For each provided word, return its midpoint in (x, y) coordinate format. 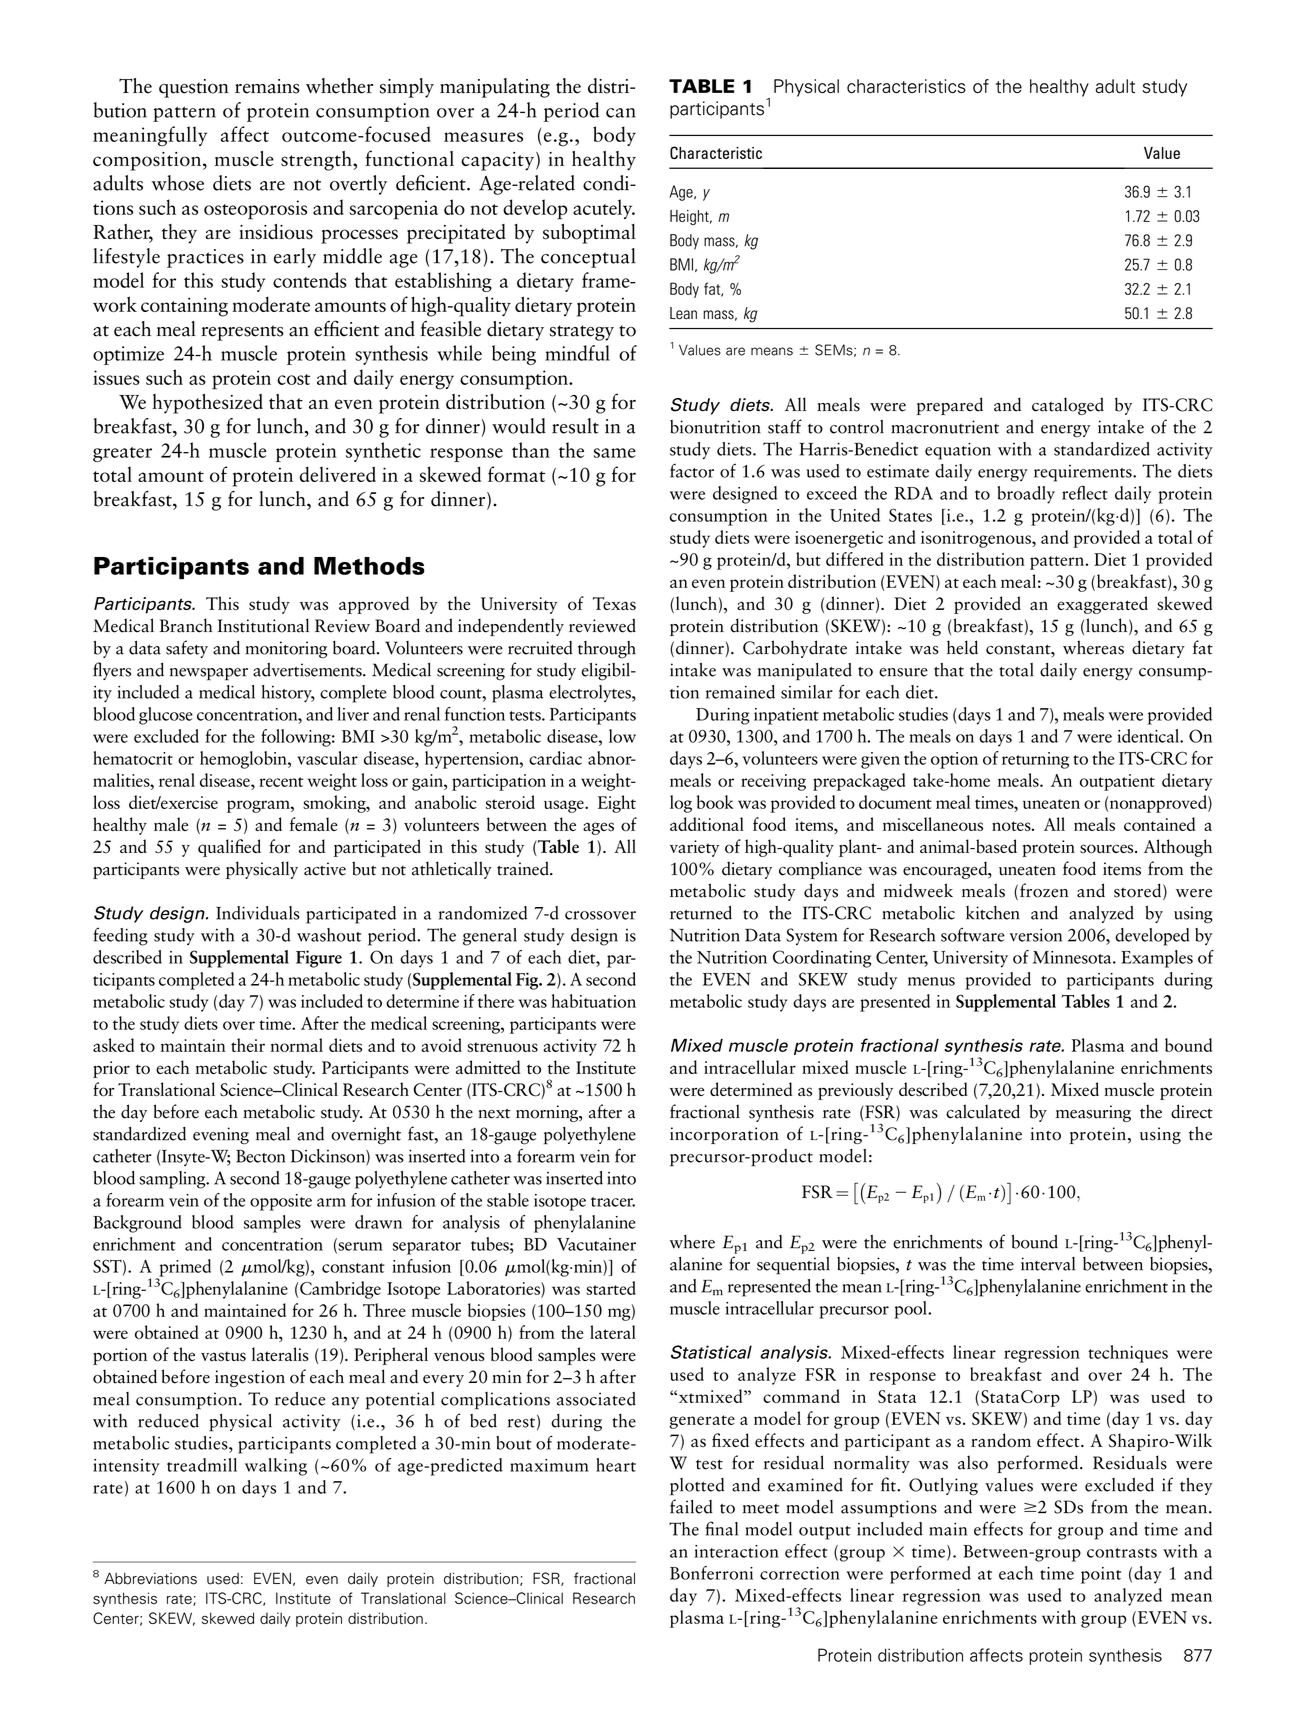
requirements (1084, 473)
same (614, 453)
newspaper (209, 674)
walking (276, 1467)
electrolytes (591, 693)
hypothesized (207, 404)
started (611, 1288)
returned (701, 912)
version (1036, 935)
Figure (319, 959)
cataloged (1068, 406)
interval (1048, 1264)
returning (1035, 760)
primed (184, 1269)
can (621, 113)
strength (317, 161)
